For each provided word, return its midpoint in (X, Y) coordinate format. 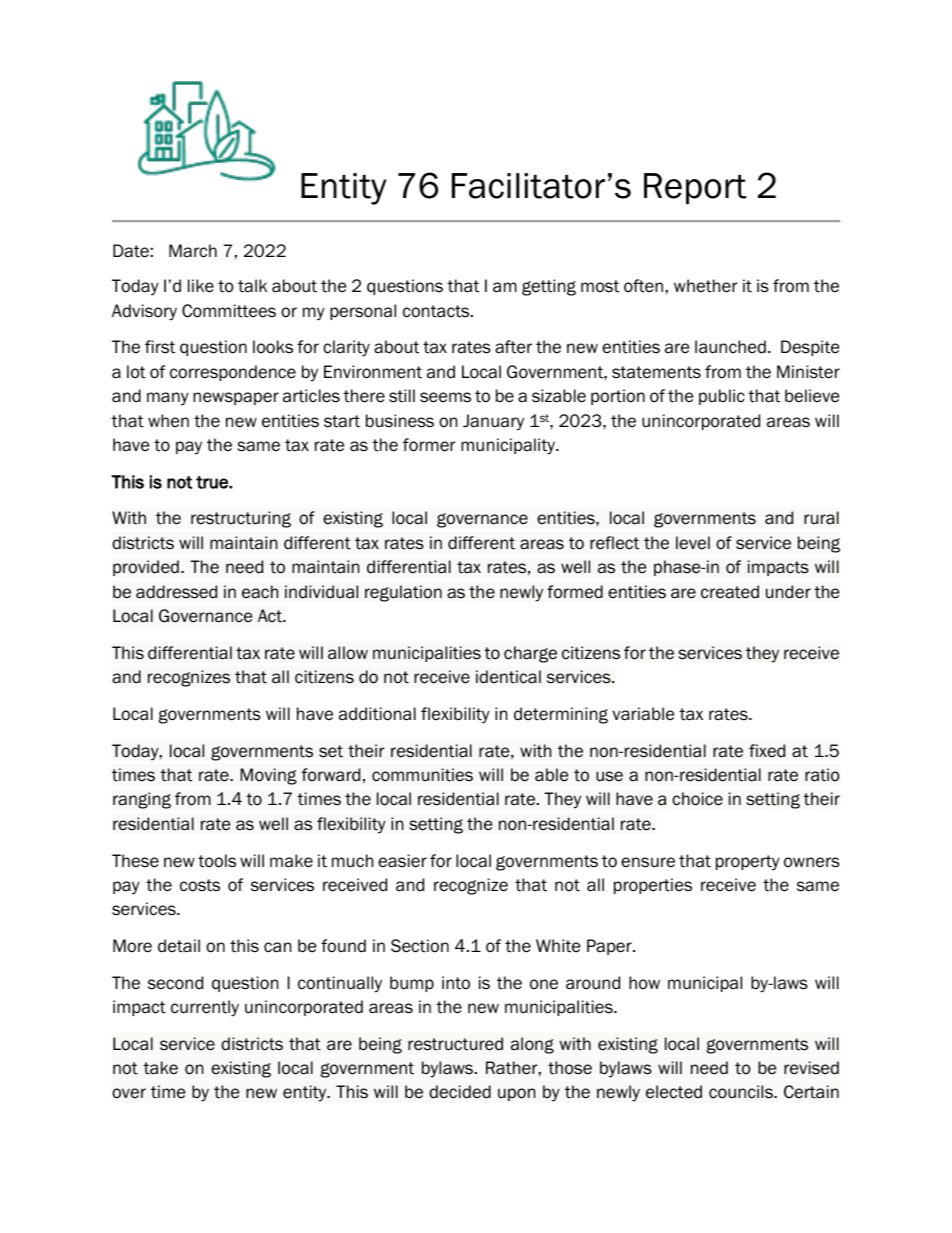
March (193, 251)
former (429, 445)
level (693, 543)
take (160, 1068)
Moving (269, 776)
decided (460, 1092)
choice (697, 799)
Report (695, 189)
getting (549, 287)
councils (742, 1092)
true (213, 482)
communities (422, 775)
